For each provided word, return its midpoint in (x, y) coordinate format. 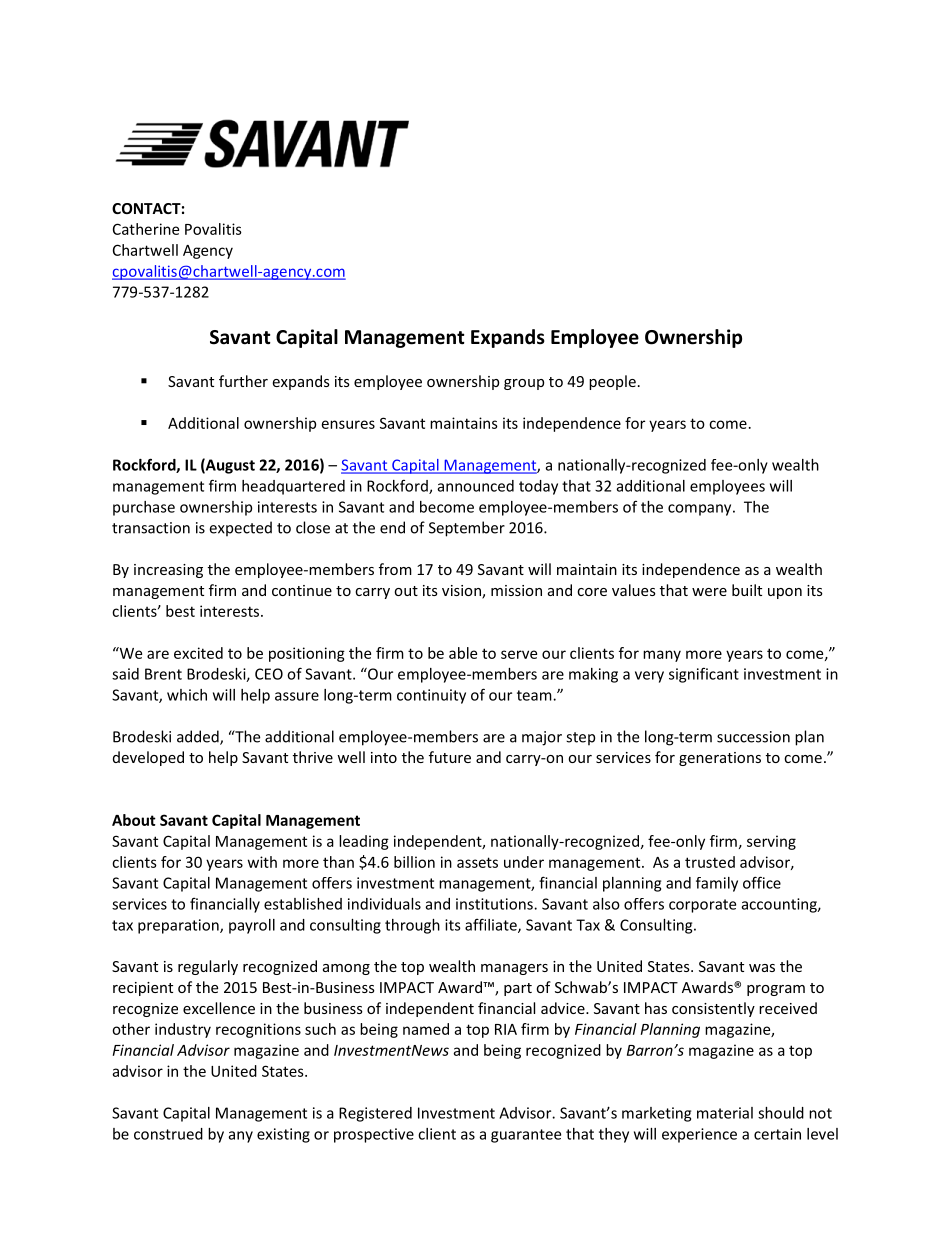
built (747, 590)
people (612, 382)
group (524, 384)
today (538, 487)
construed (168, 1134)
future (450, 757)
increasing (168, 571)
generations (720, 759)
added (199, 737)
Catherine (146, 229)
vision (462, 592)
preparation (179, 926)
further (243, 381)
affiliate (492, 925)
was (762, 968)
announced (476, 486)
